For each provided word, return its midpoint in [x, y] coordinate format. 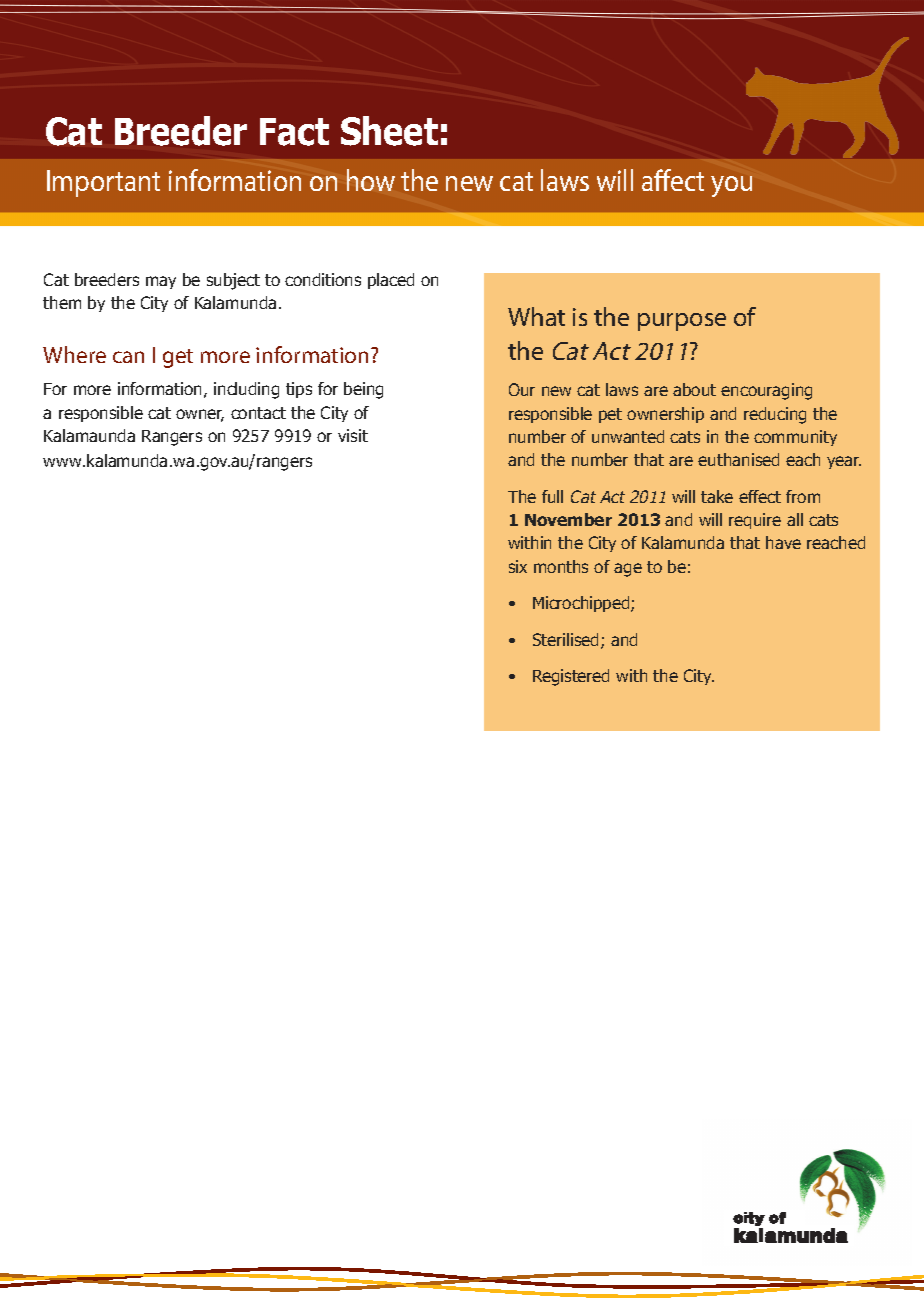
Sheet [389, 131]
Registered [571, 677]
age [628, 570]
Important [103, 183]
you [731, 186]
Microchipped [582, 604]
